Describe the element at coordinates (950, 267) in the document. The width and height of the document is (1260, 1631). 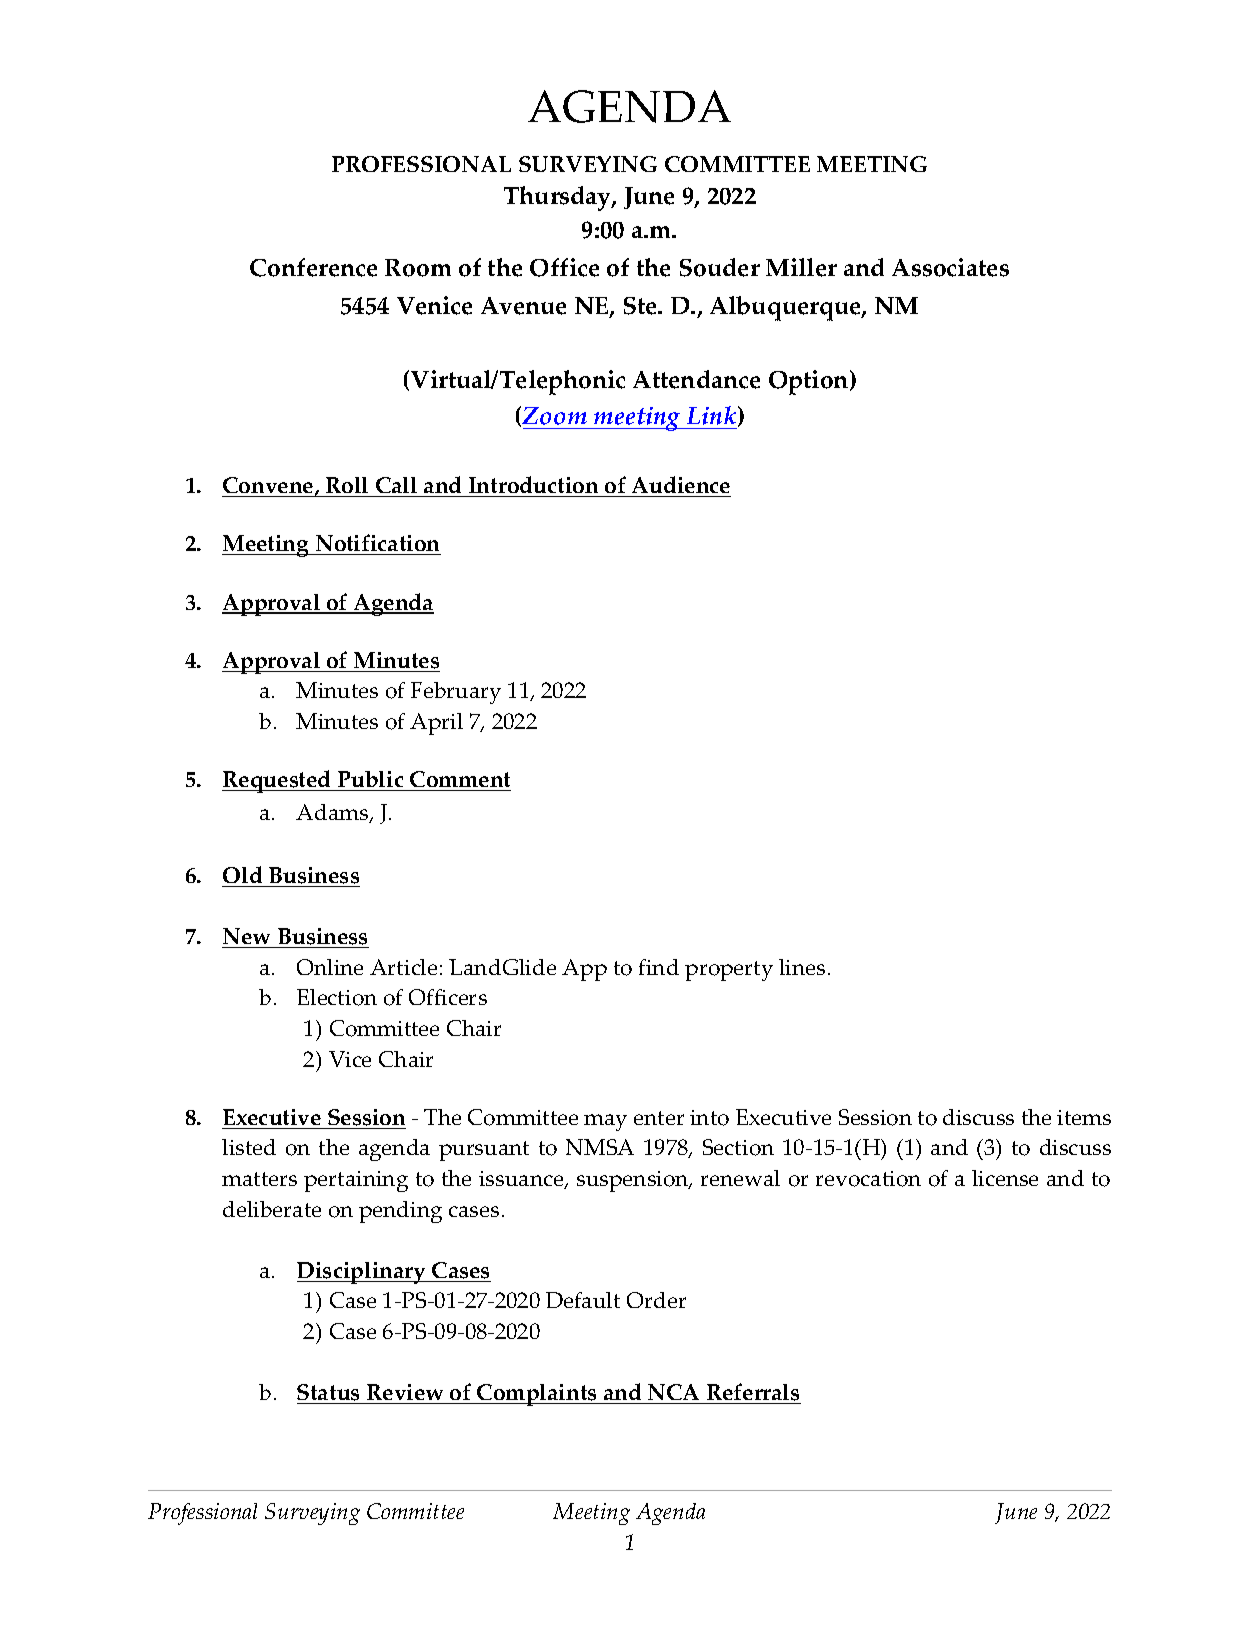
I see `Associates` at that location.
